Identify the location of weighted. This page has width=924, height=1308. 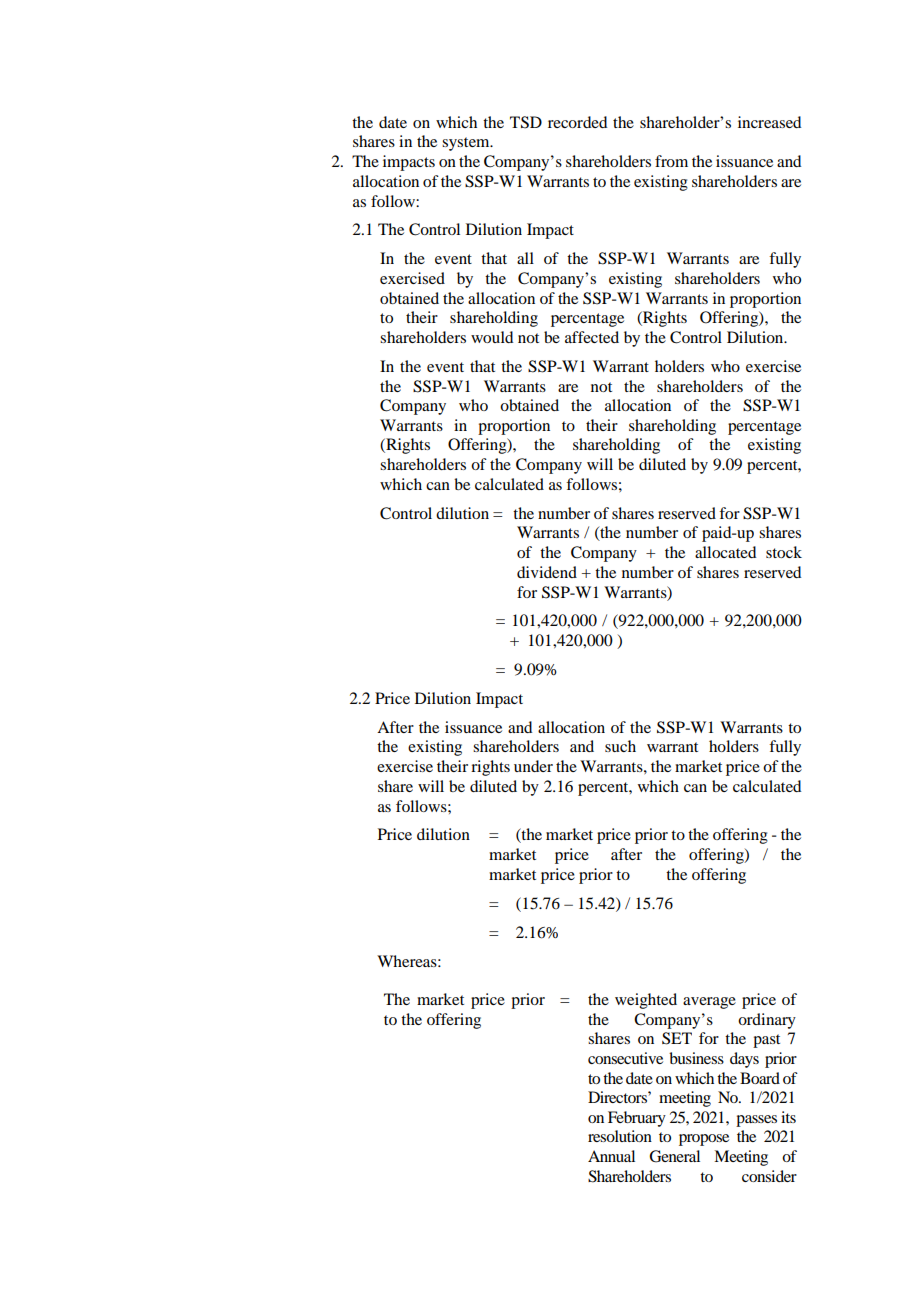
(646, 1001).
